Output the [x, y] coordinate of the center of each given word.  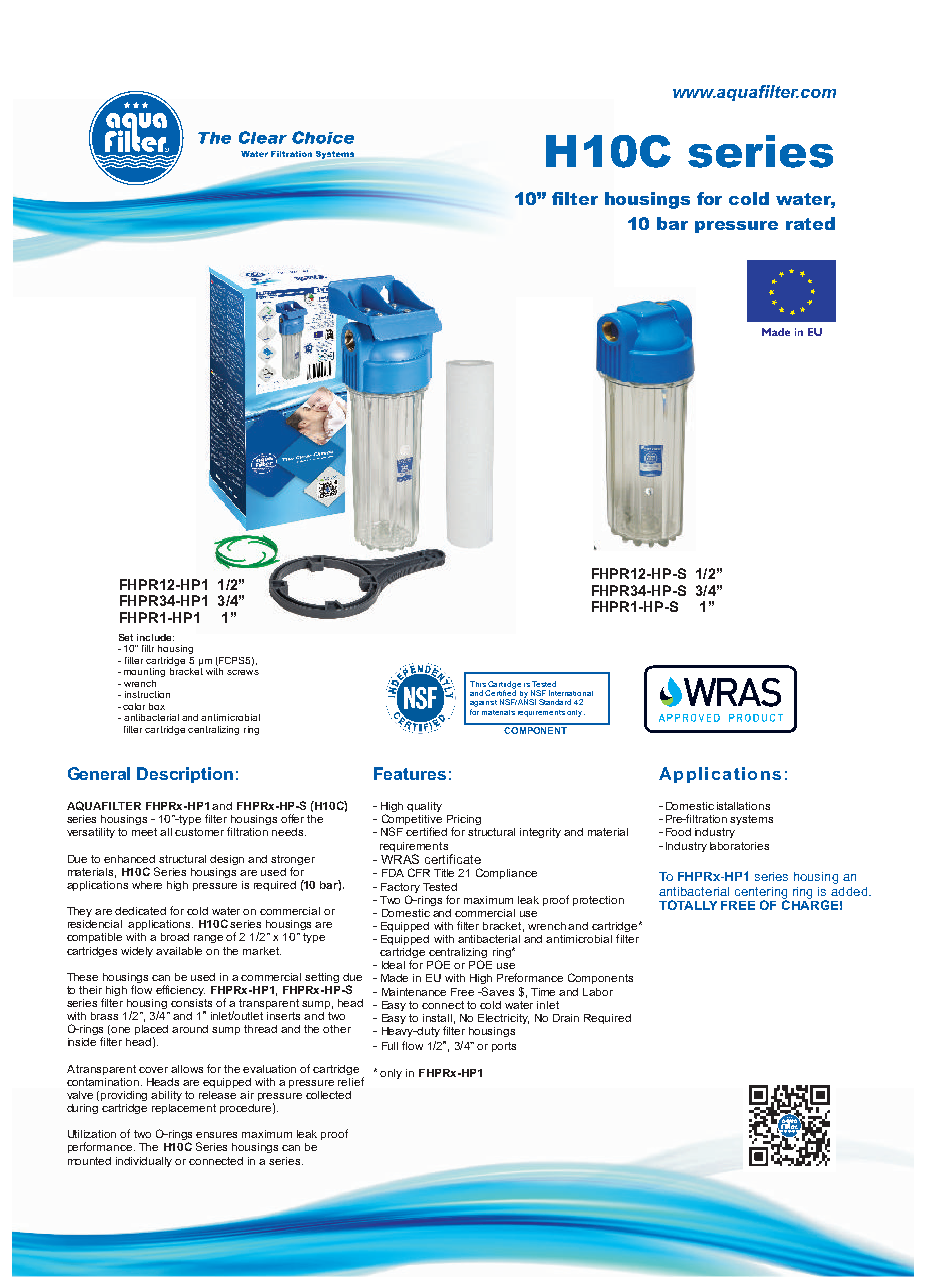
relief [351, 1081]
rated [810, 223]
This [478, 684]
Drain [566, 1018]
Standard [555, 702]
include [155, 637]
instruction [147, 694]
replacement [184, 1109]
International [571, 693]
